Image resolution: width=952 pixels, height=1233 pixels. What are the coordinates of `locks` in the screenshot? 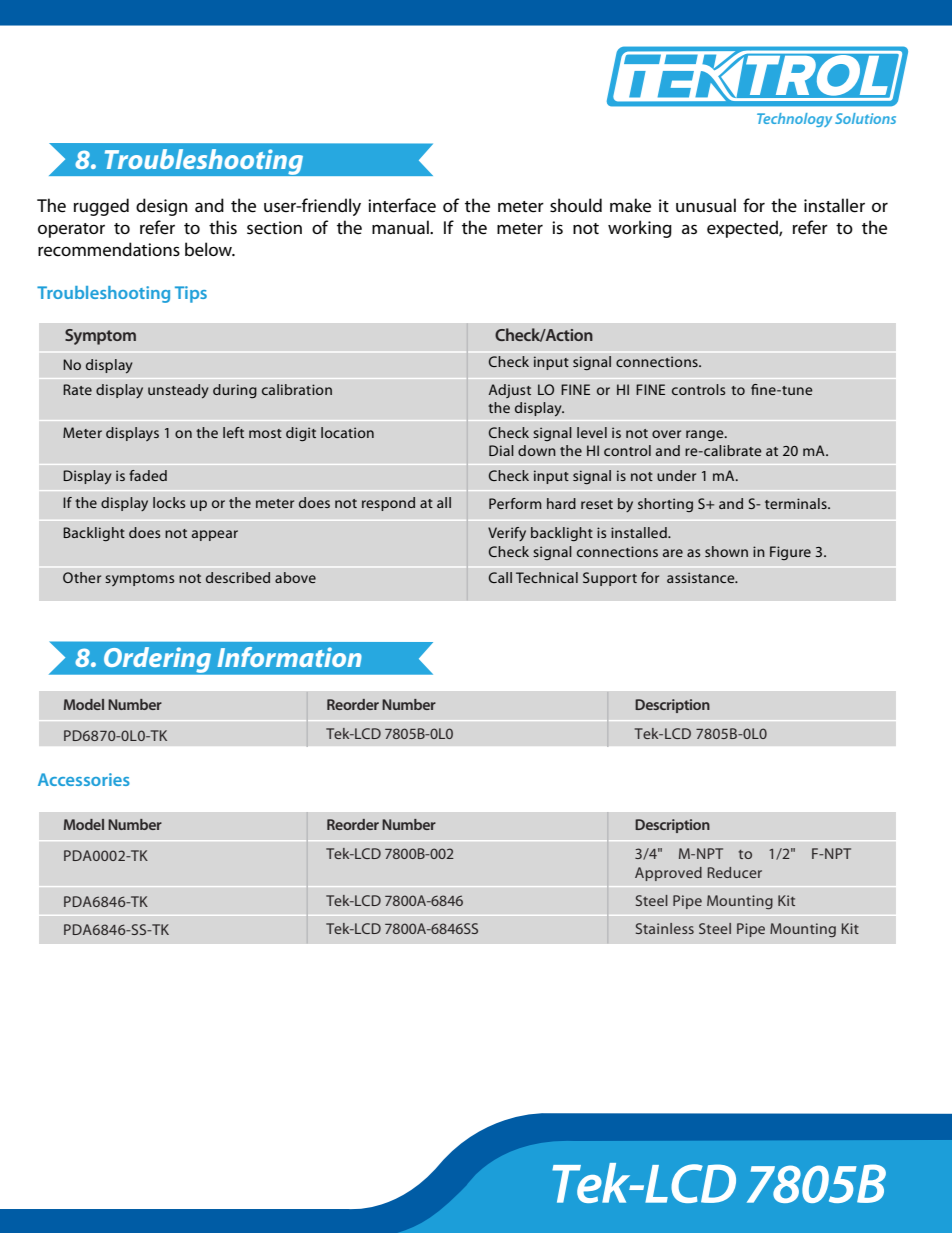 It's located at (169, 502).
